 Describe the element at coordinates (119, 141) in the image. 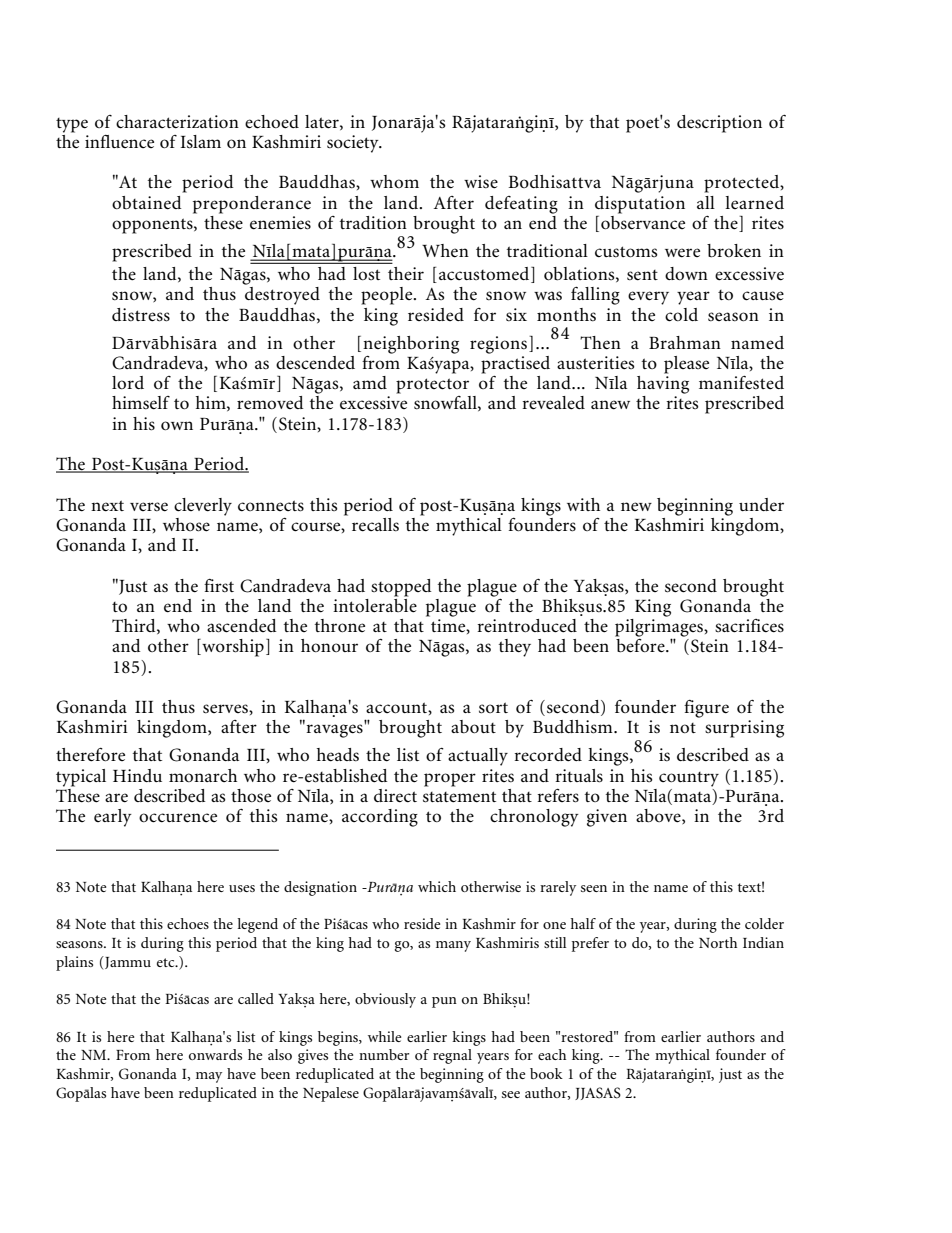

I see `influence` at that location.
